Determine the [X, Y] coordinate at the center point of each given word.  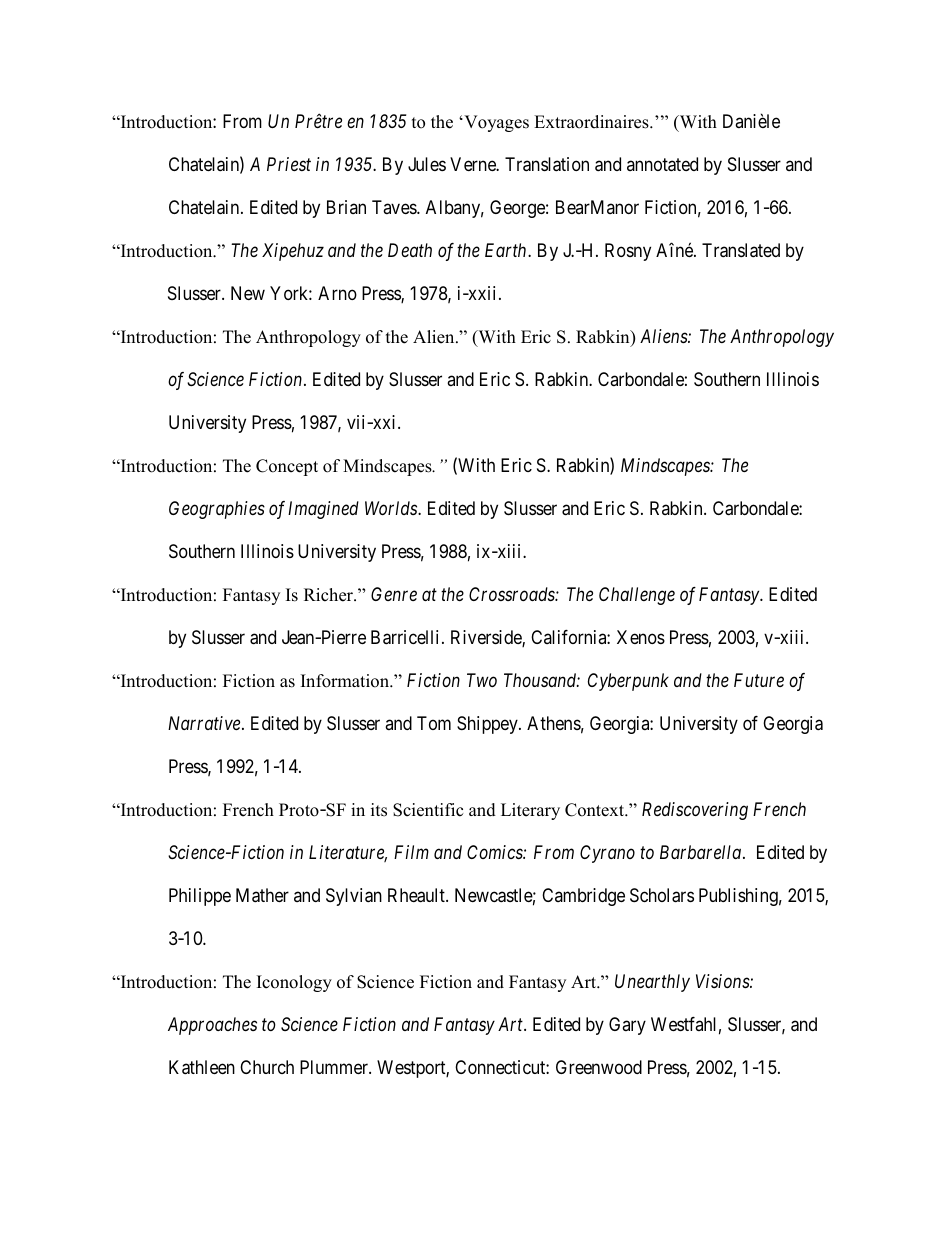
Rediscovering [695, 811]
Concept [287, 467]
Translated [741, 250]
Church [267, 1067]
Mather [262, 895]
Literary [530, 811]
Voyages [495, 123]
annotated [662, 164]
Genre [394, 594]
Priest [289, 164]
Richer [330, 595]
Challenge [637, 596]
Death [410, 250]
